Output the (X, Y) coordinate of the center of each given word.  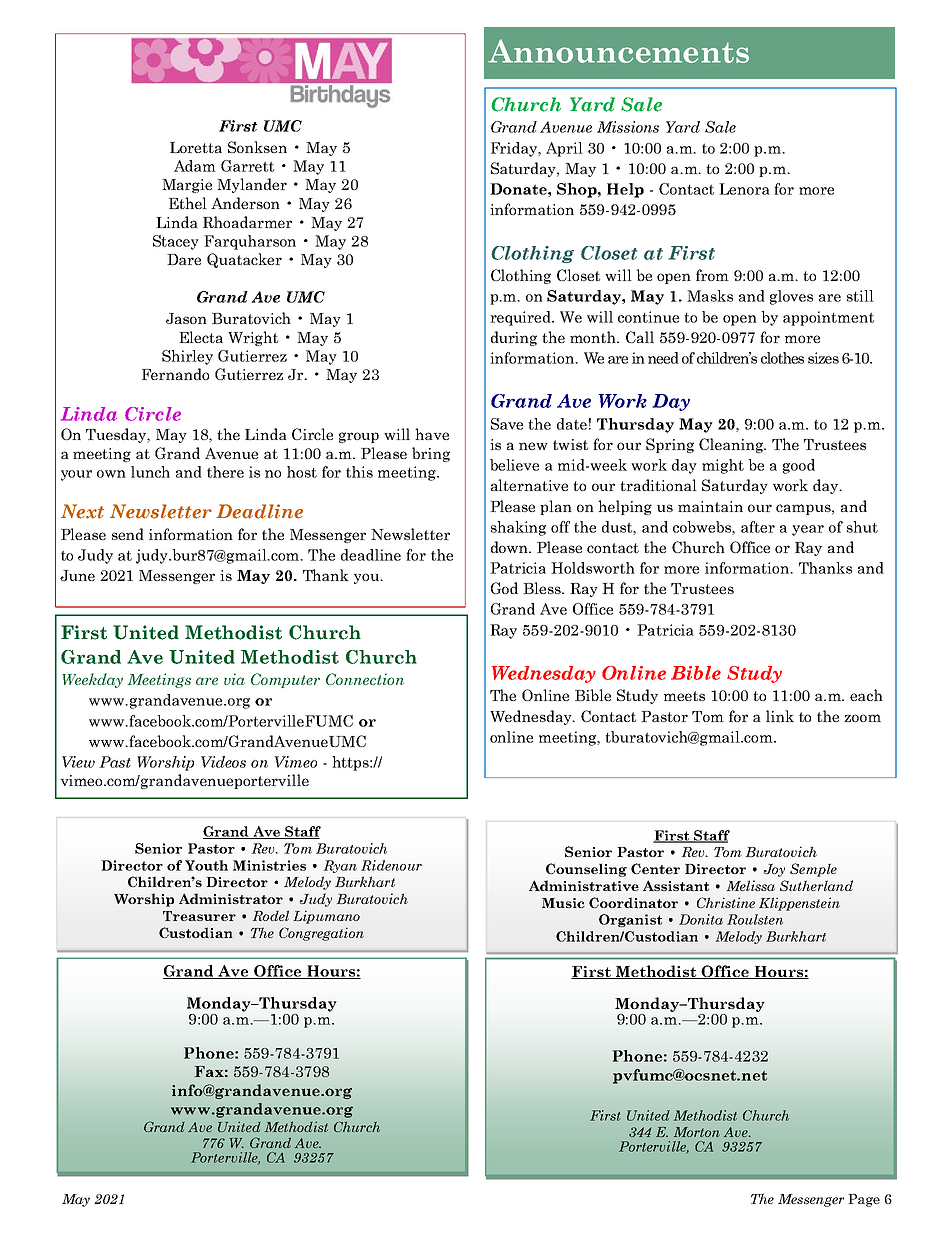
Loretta (196, 147)
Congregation (321, 934)
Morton (697, 1132)
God (504, 588)
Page (864, 1200)
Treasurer (199, 916)
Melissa (751, 885)
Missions (628, 127)
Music (563, 903)
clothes (782, 358)
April (564, 149)
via (234, 679)
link (780, 716)
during (514, 338)
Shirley (187, 357)
